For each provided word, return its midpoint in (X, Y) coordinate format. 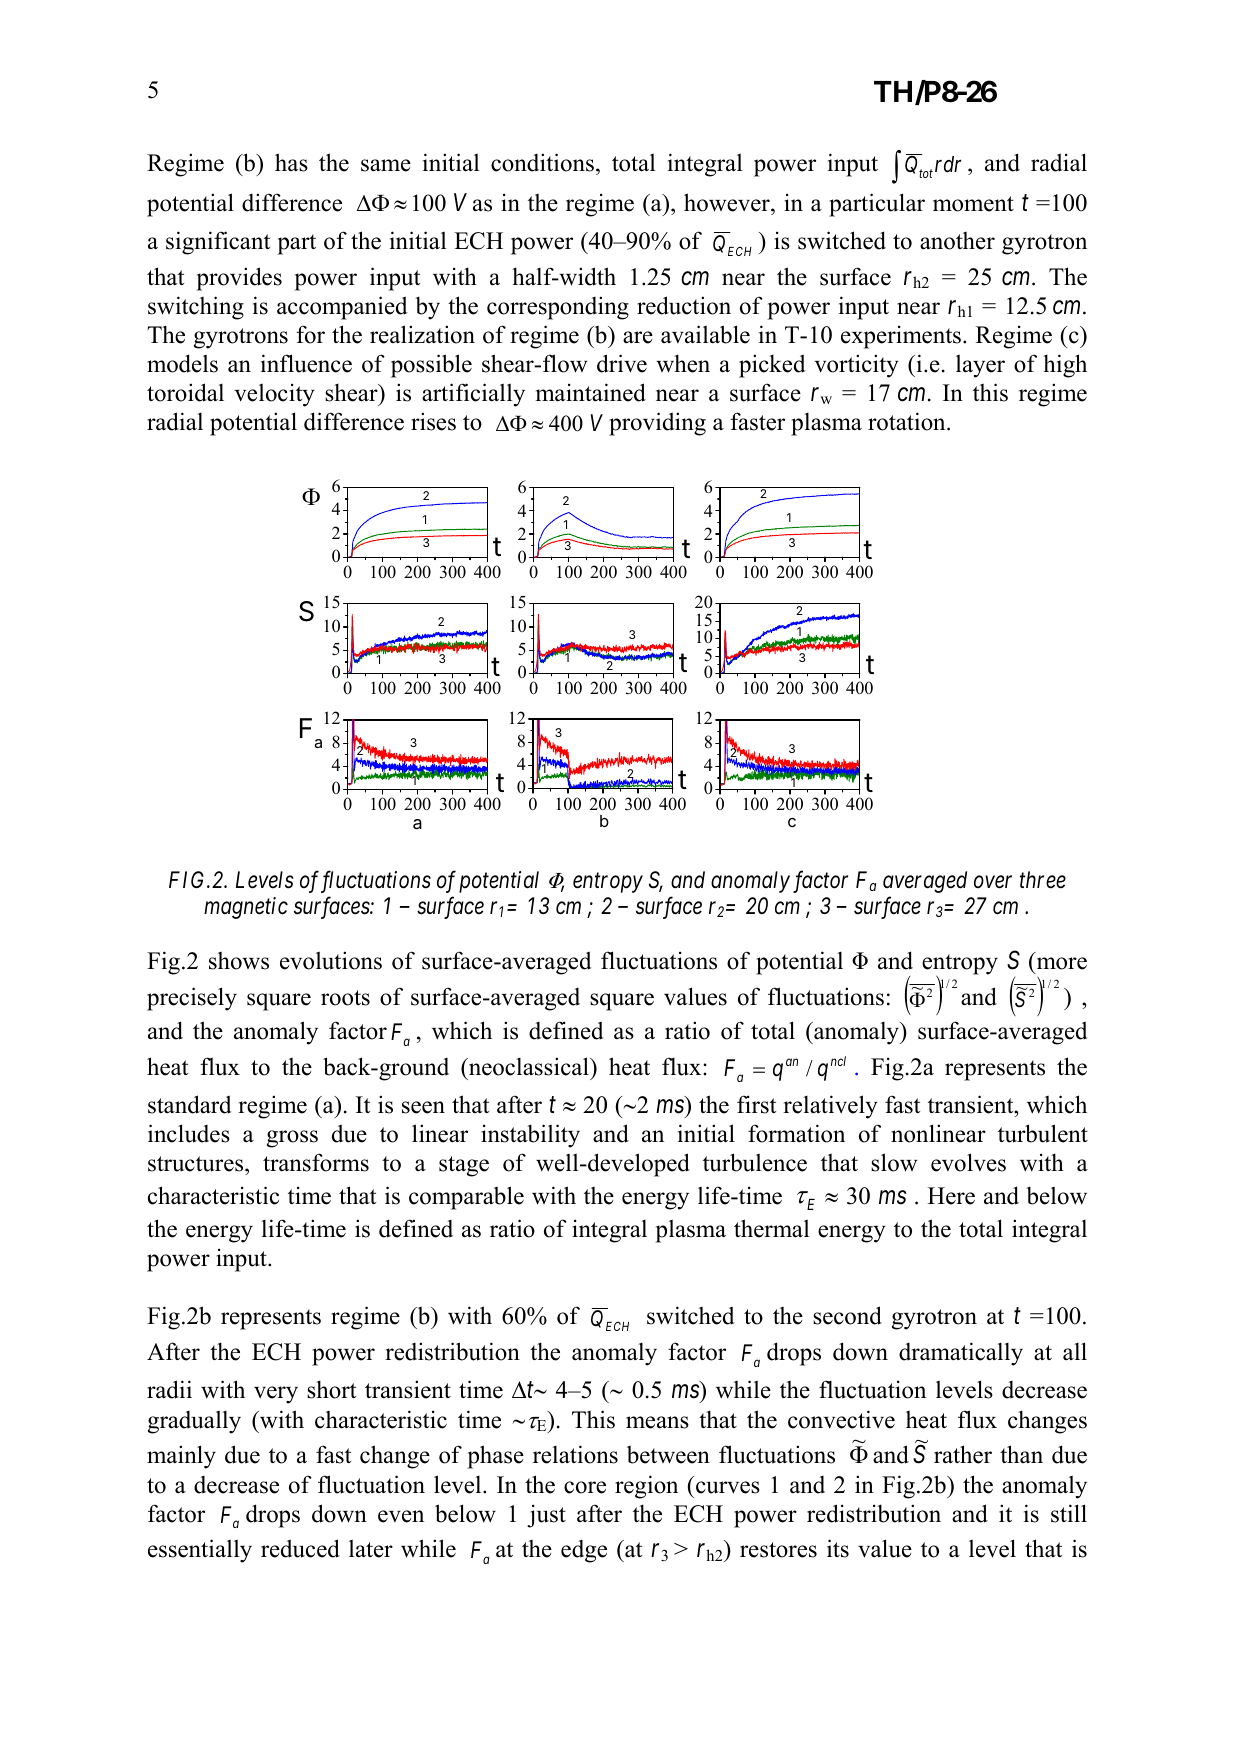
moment (973, 204)
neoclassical (529, 1066)
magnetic (246, 908)
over (993, 882)
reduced (300, 1548)
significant (218, 243)
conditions (542, 162)
